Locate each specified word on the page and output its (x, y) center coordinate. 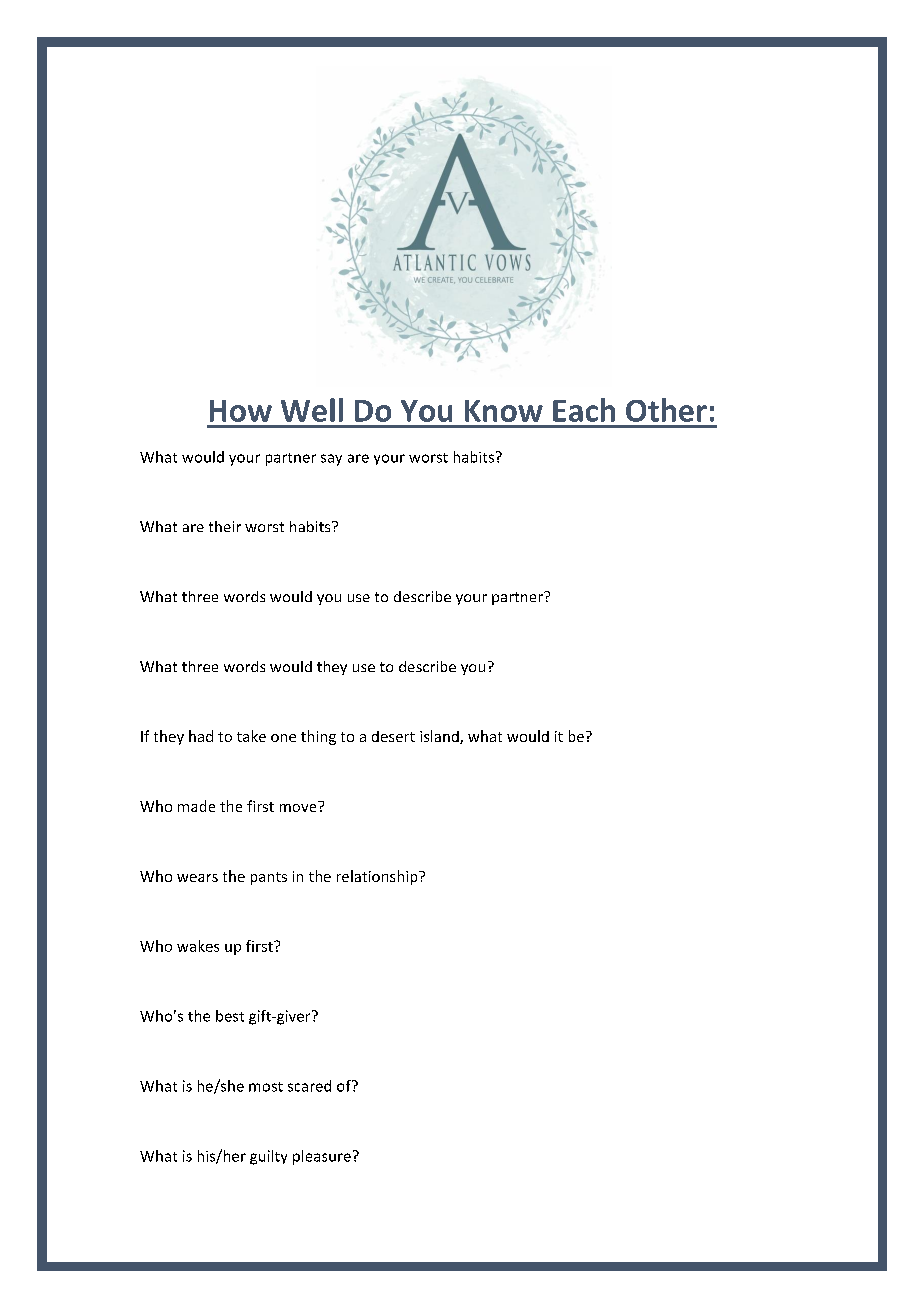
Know (504, 411)
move (299, 806)
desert (393, 736)
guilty (268, 1157)
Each (584, 410)
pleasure (322, 1157)
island (440, 737)
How (241, 411)
